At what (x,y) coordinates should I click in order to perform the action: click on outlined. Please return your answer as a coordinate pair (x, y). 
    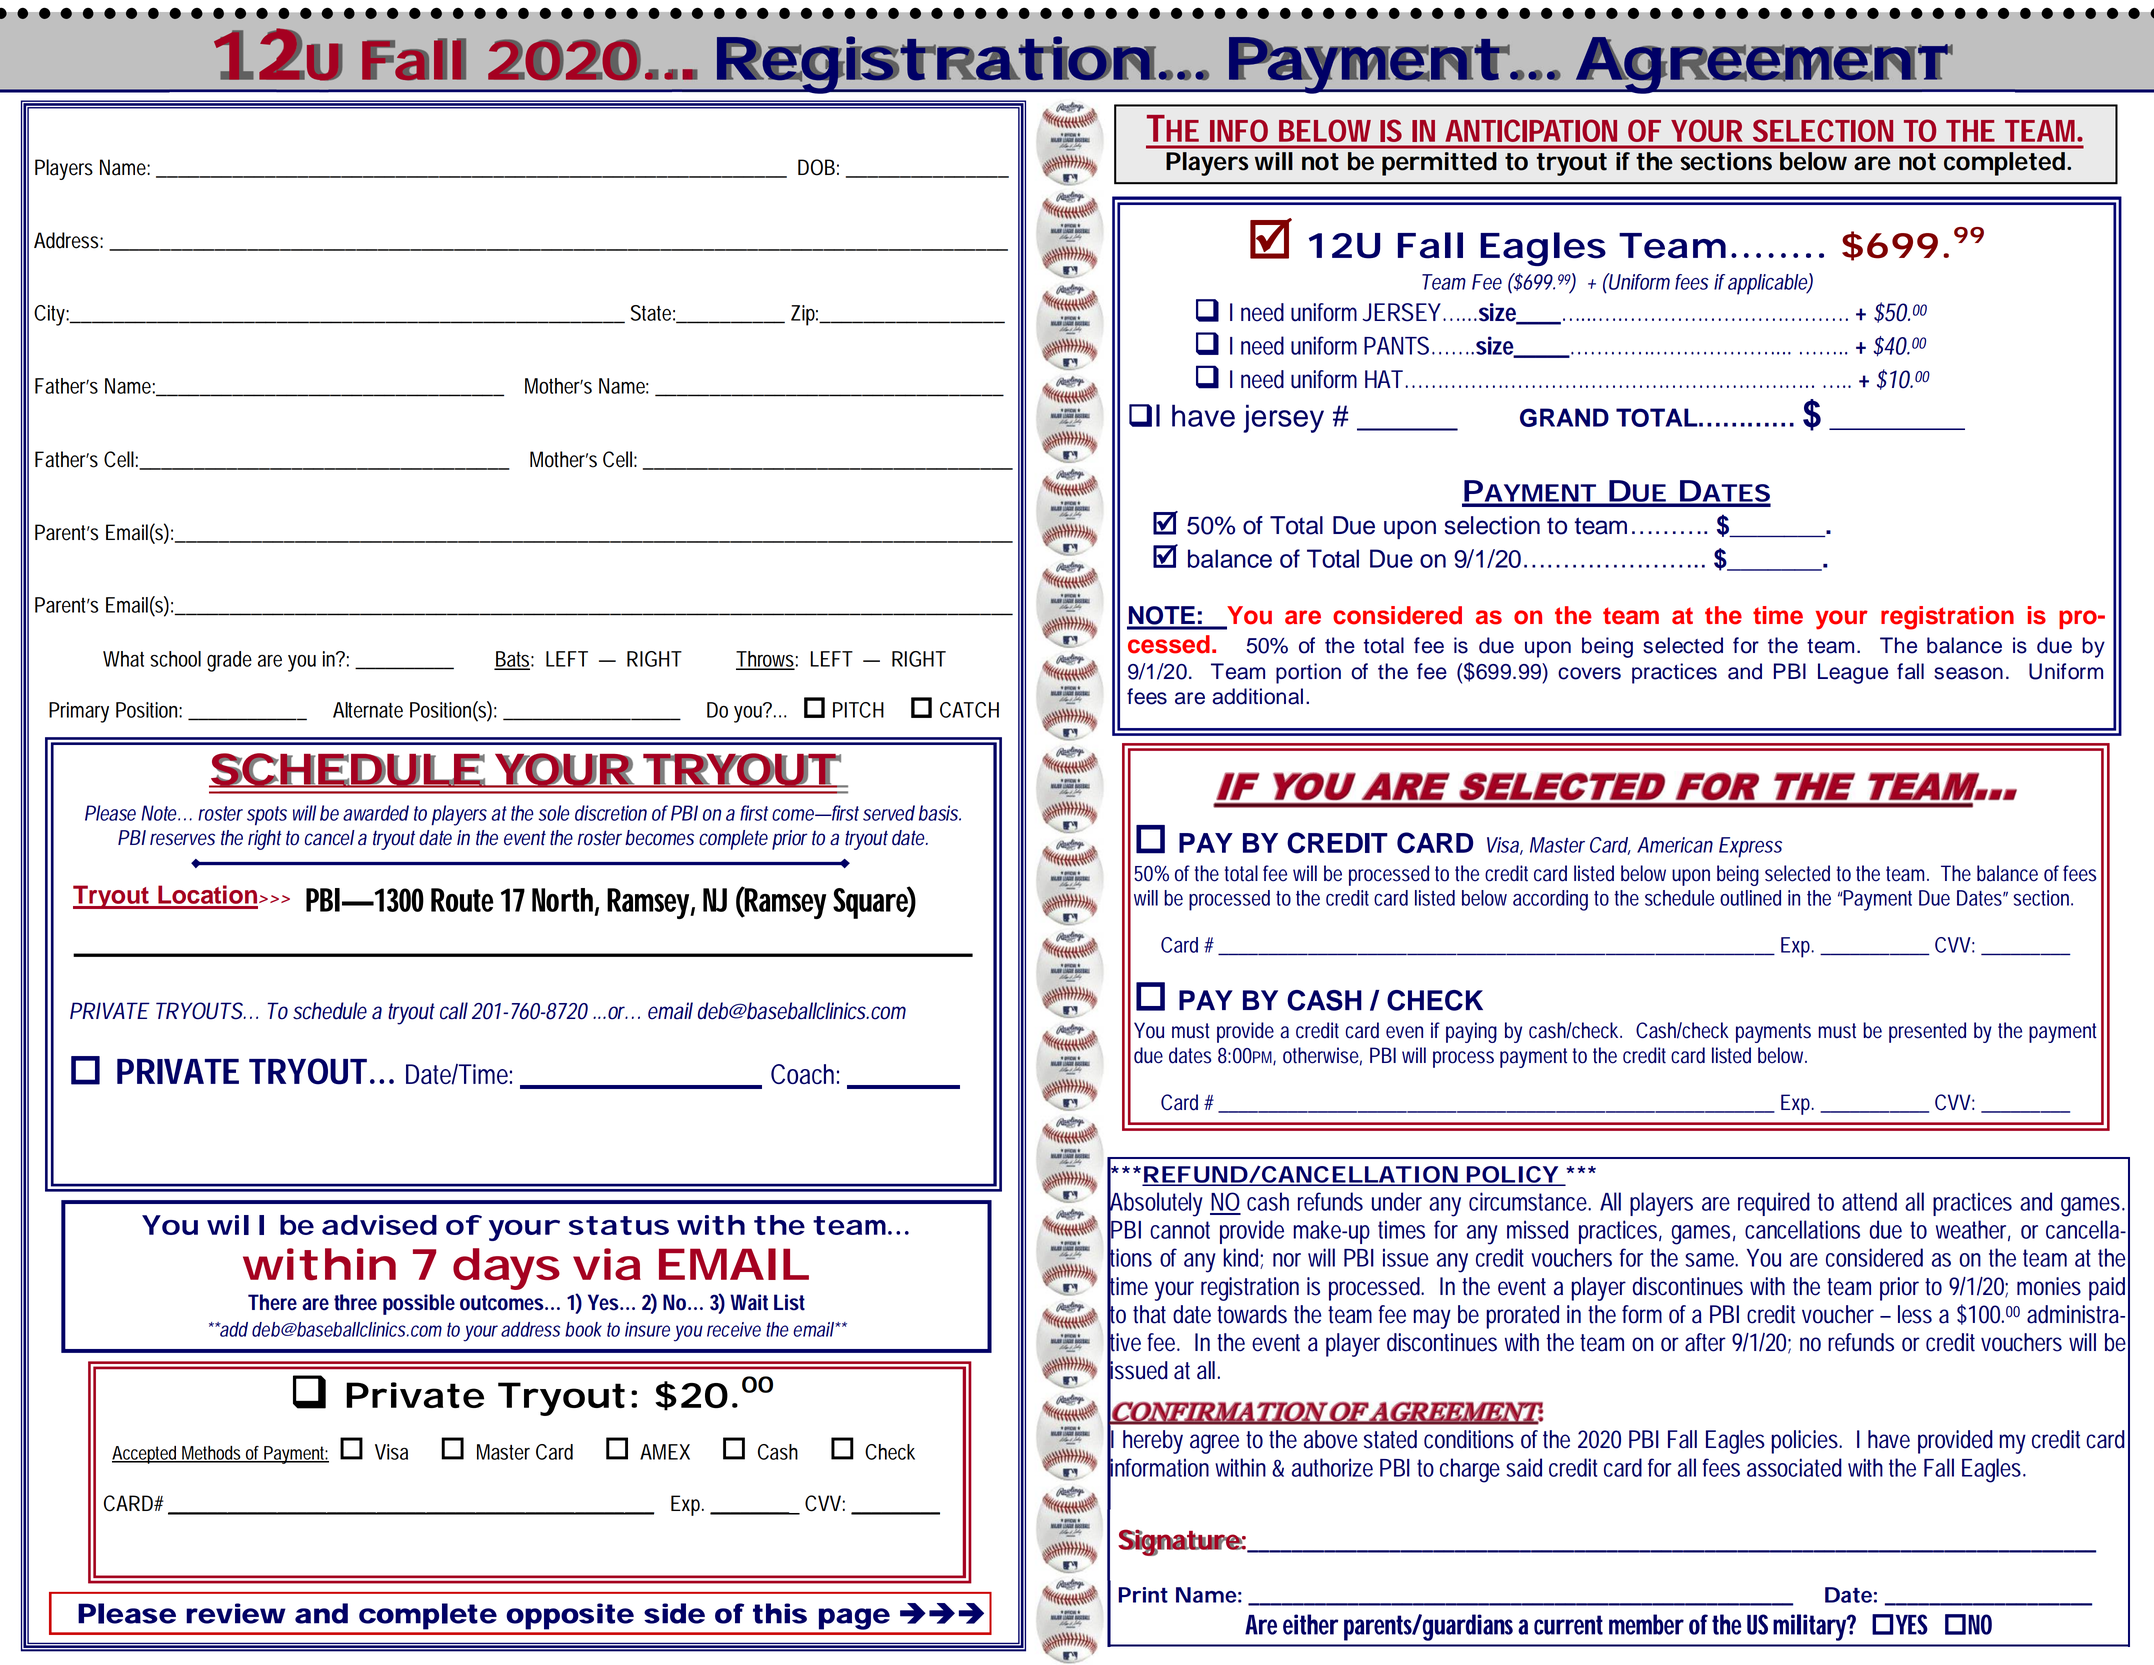
    Looking at the image, I should click on (1750, 898).
